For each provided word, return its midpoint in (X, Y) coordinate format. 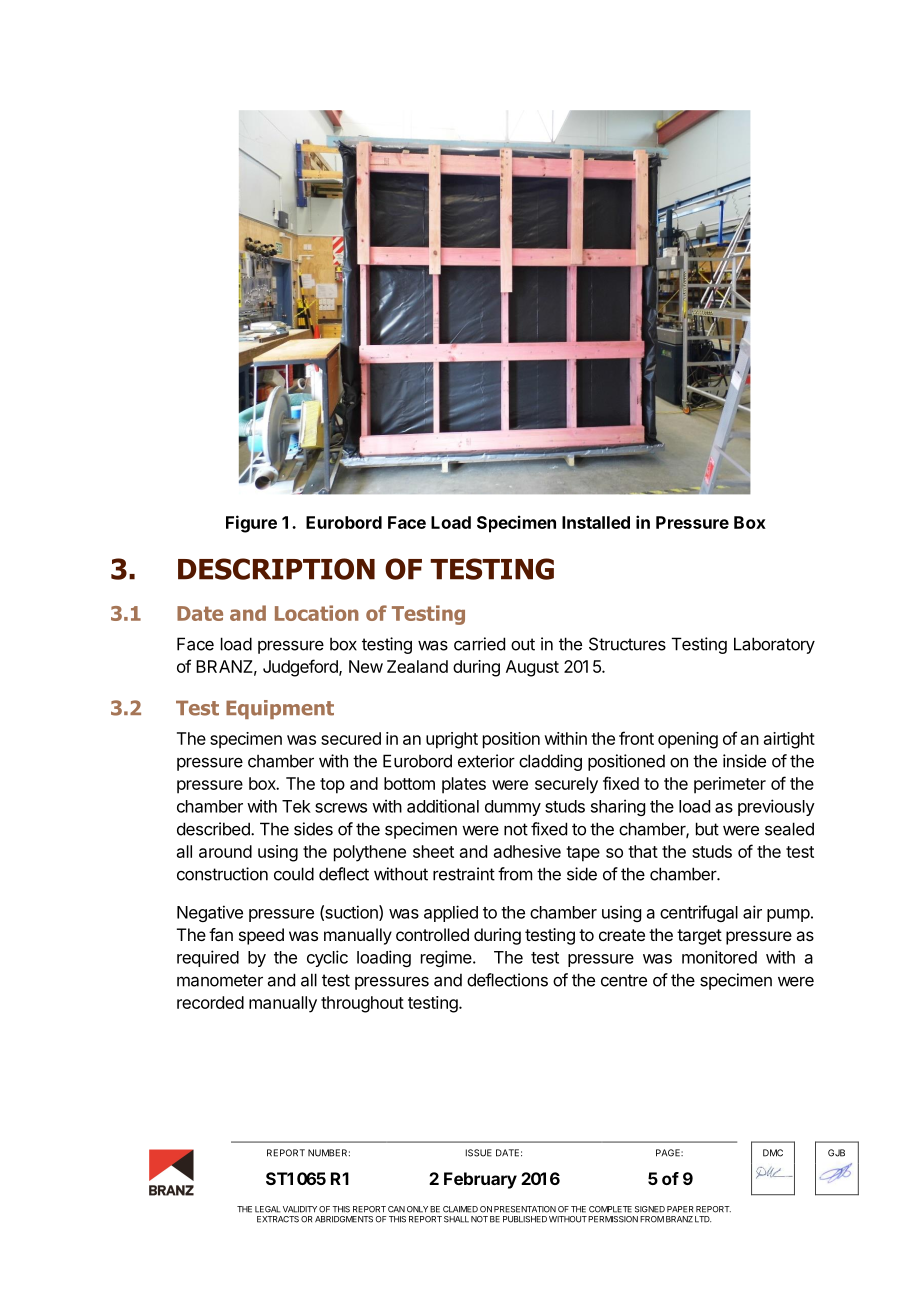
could (294, 874)
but (707, 829)
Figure (251, 524)
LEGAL (268, 1209)
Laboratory (774, 645)
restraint (464, 874)
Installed (596, 522)
